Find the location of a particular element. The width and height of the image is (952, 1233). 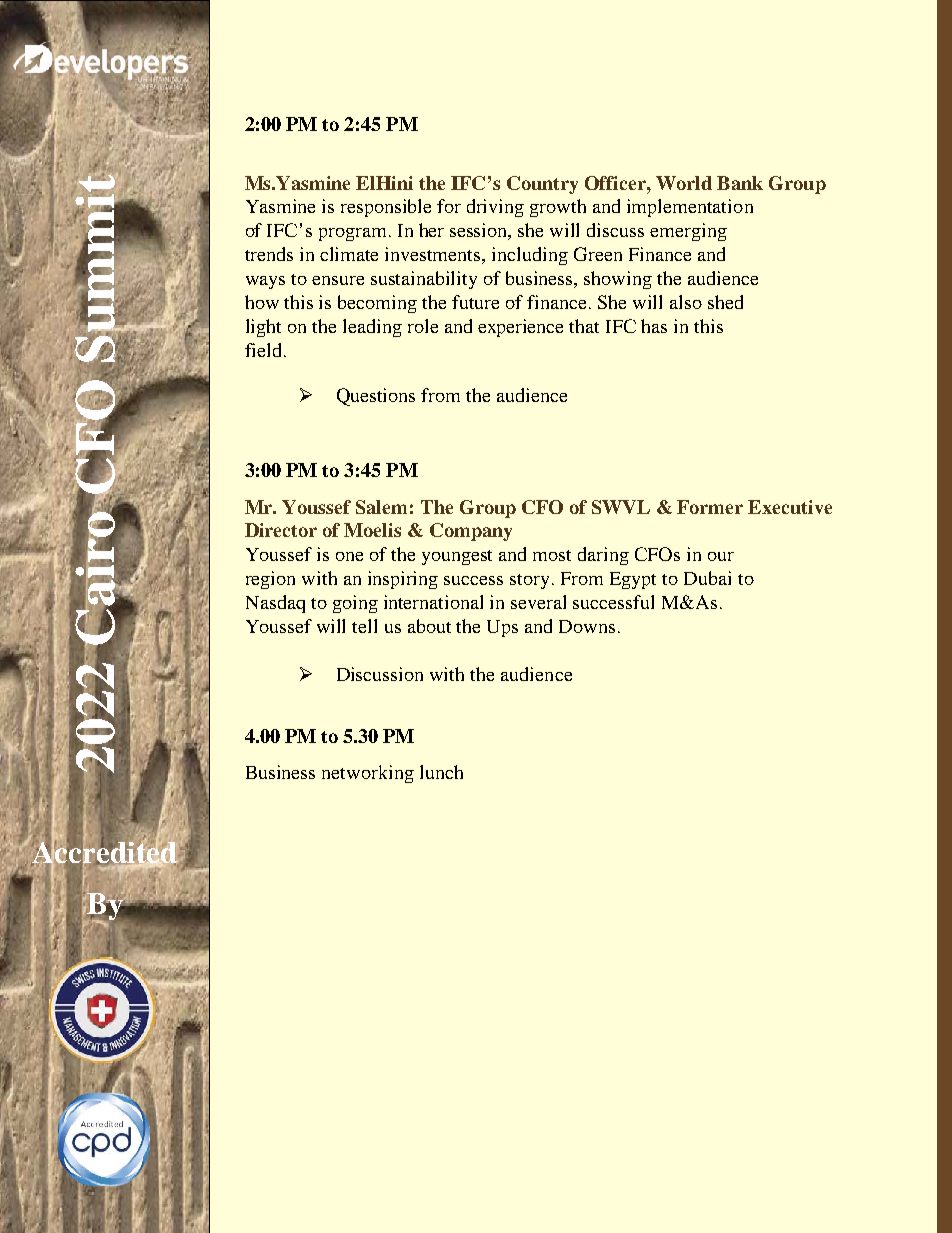

driving is located at coordinates (495, 208).
